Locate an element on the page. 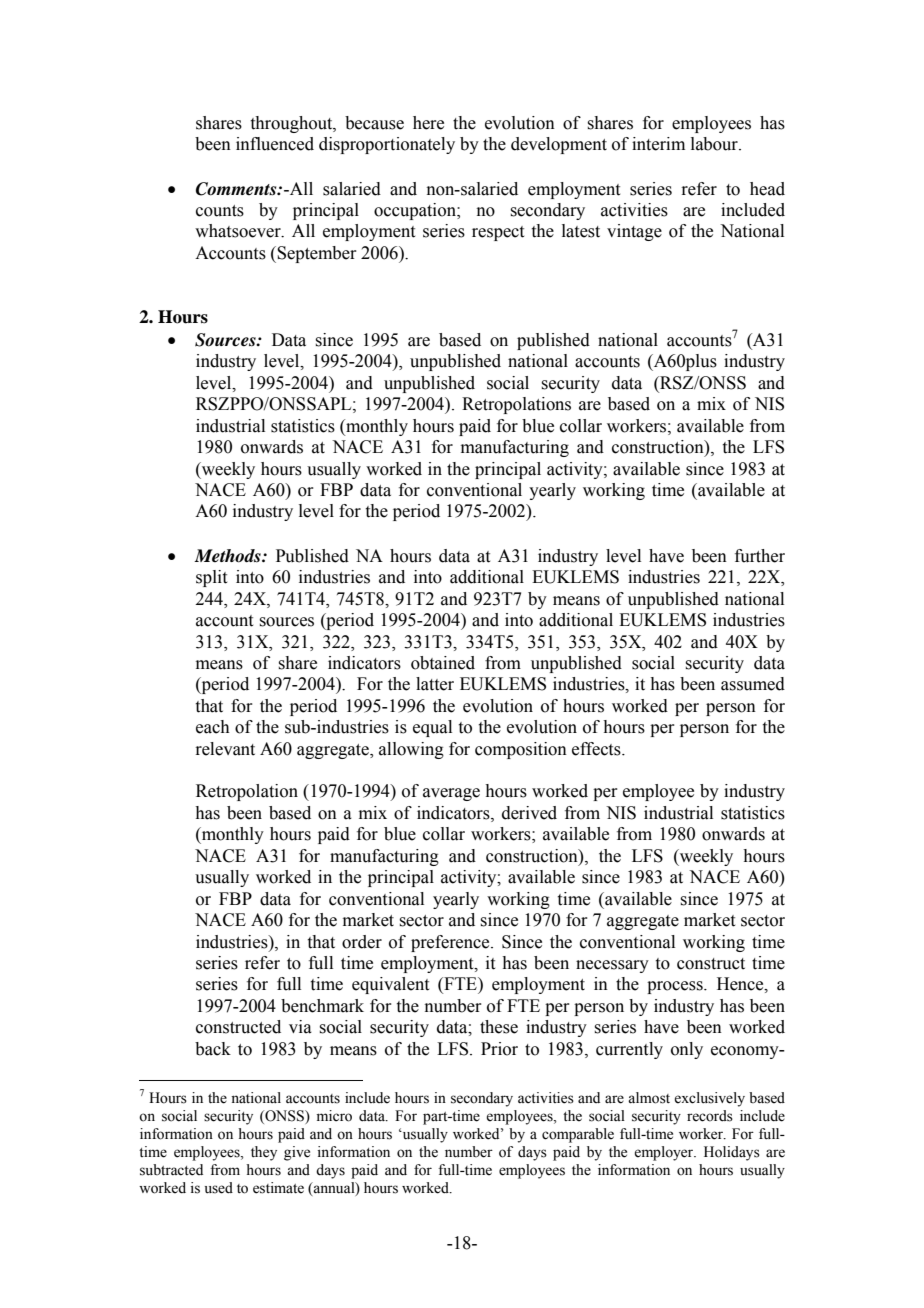 The image size is (924, 1308). obtained is located at coordinates (443, 663).
